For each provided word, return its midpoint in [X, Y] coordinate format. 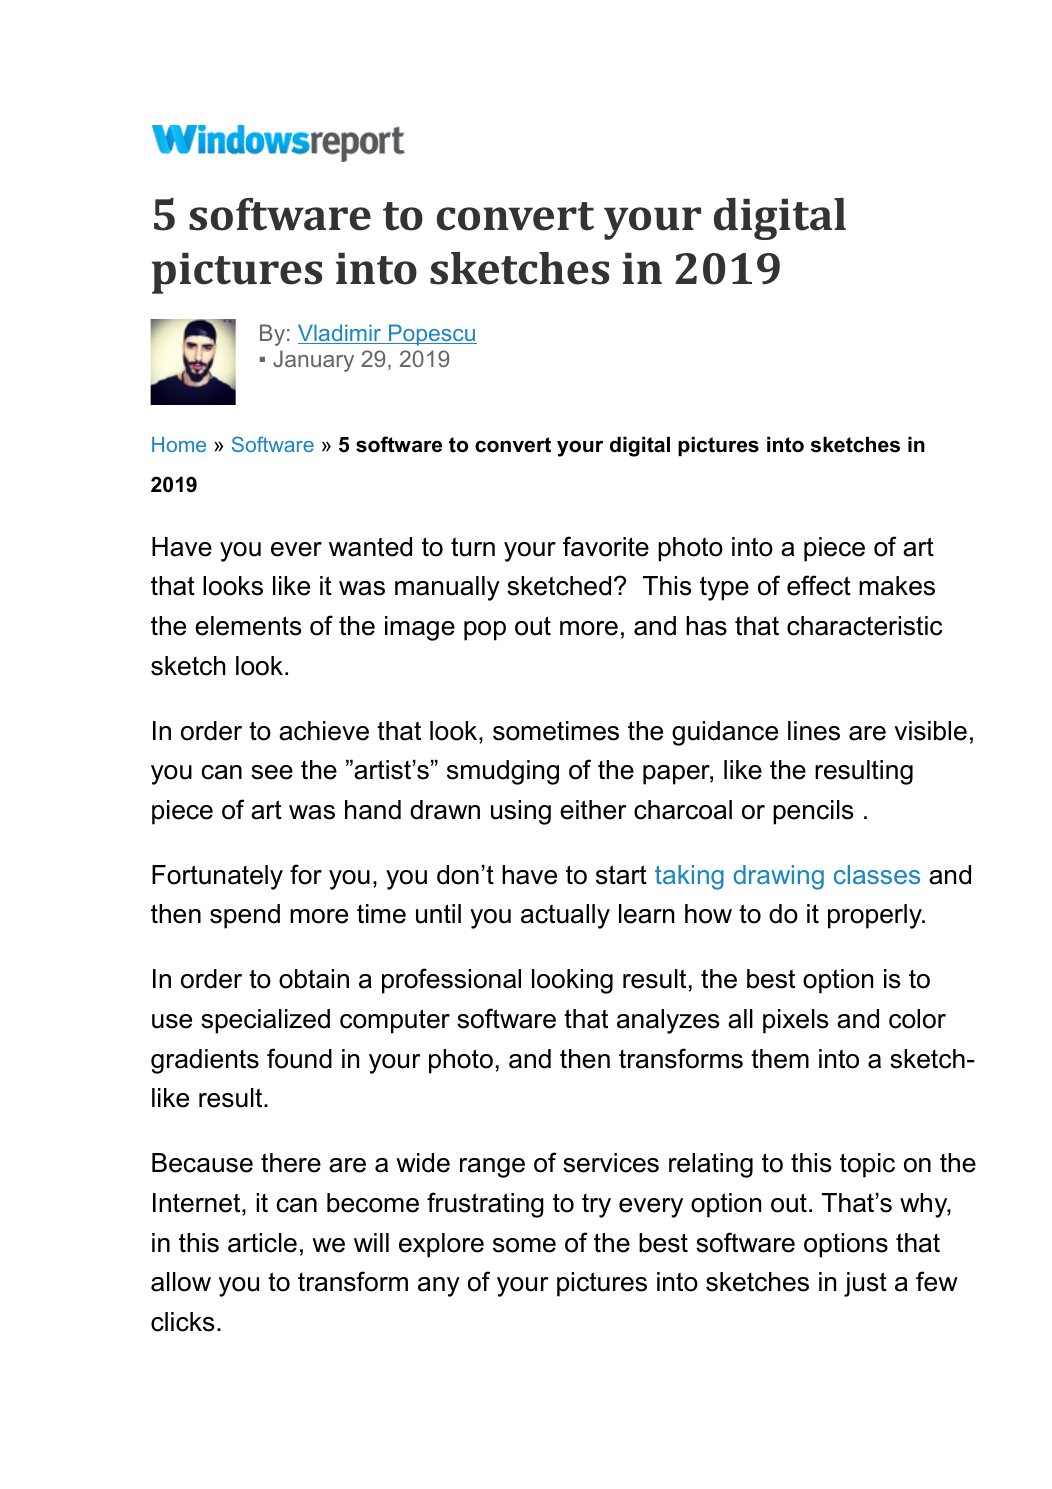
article [262, 1243]
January [313, 361]
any [439, 1287]
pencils [813, 812]
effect [819, 585]
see [272, 772]
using [521, 812]
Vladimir [341, 334]
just [865, 1284]
